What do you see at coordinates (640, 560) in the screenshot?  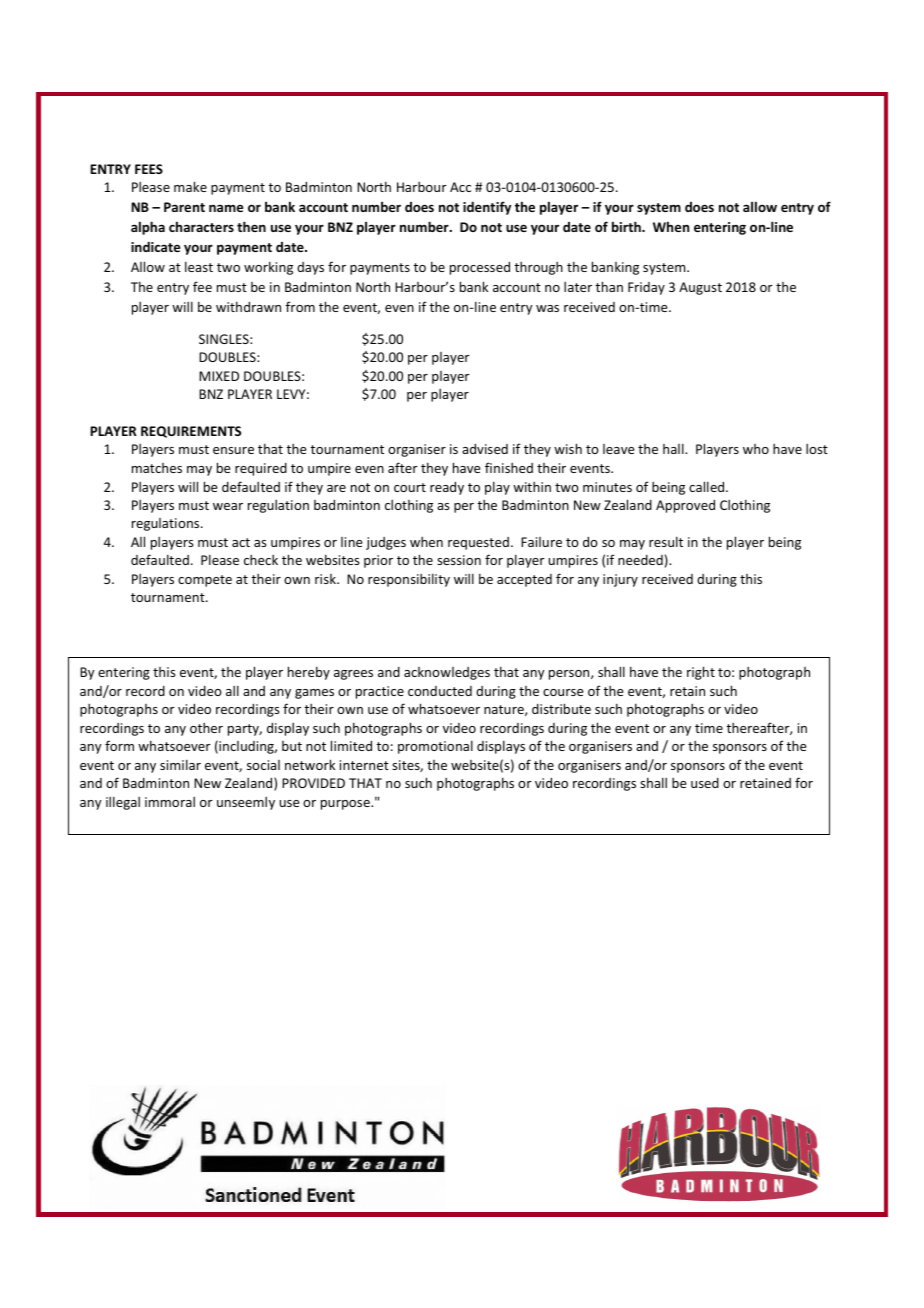 I see `needed` at bounding box center [640, 560].
